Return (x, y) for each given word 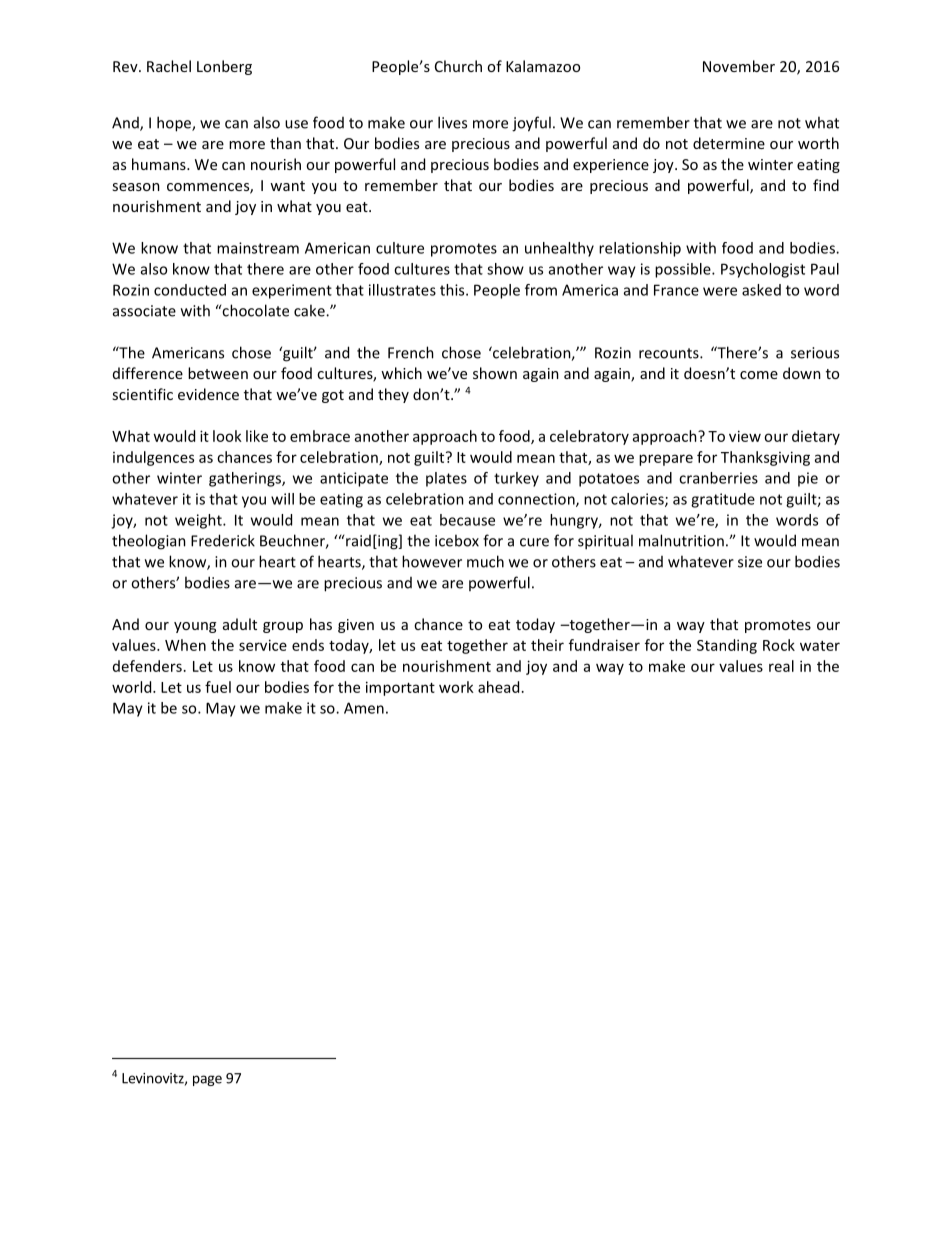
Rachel (169, 66)
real (781, 666)
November (739, 66)
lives (452, 122)
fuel (218, 687)
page (207, 1080)
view (745, 436)
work (456, 687)
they (393, 395)
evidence (208, 394)
